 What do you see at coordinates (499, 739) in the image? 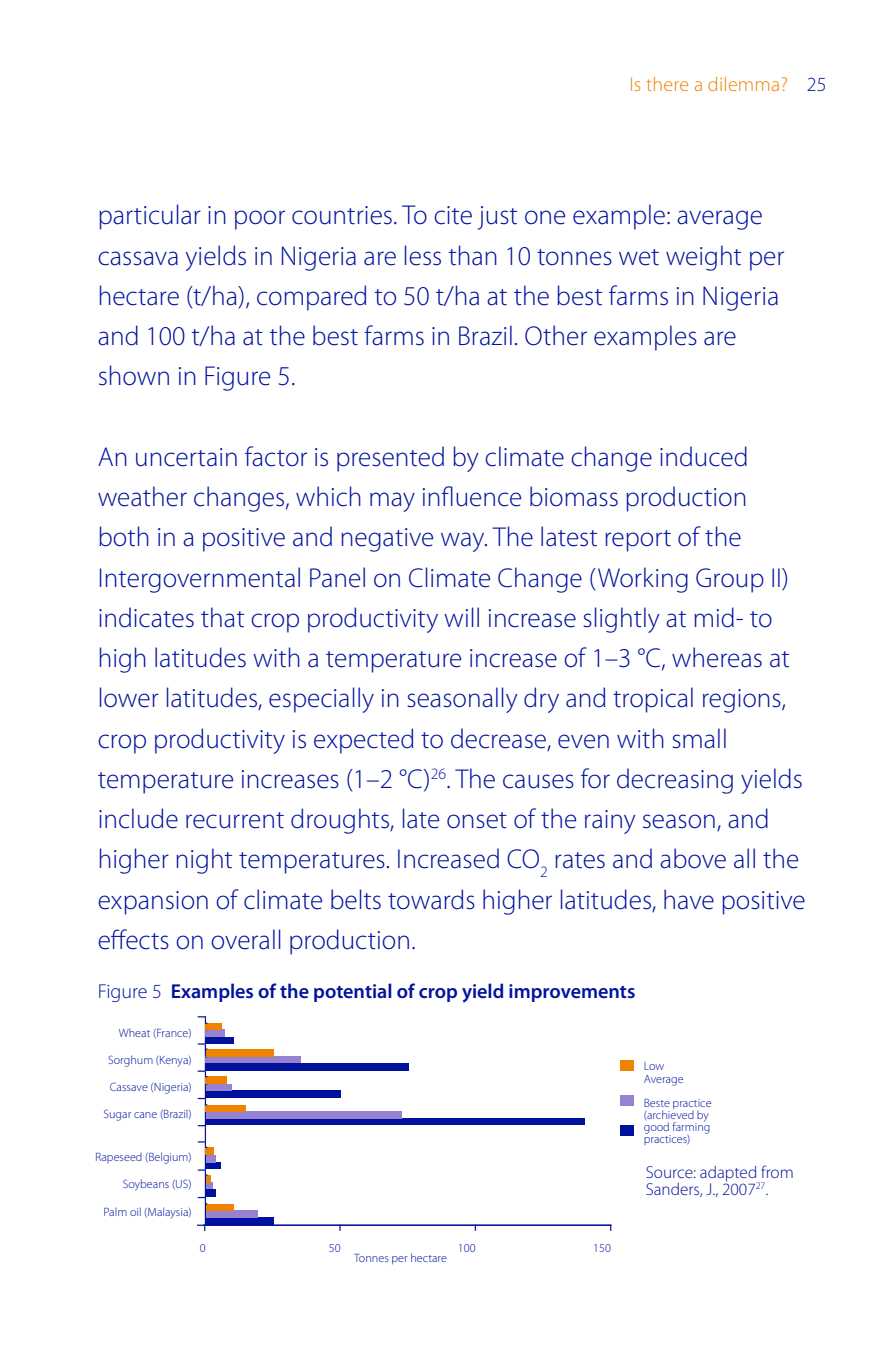
I see `decrease` at bounding box center [499, 739].
